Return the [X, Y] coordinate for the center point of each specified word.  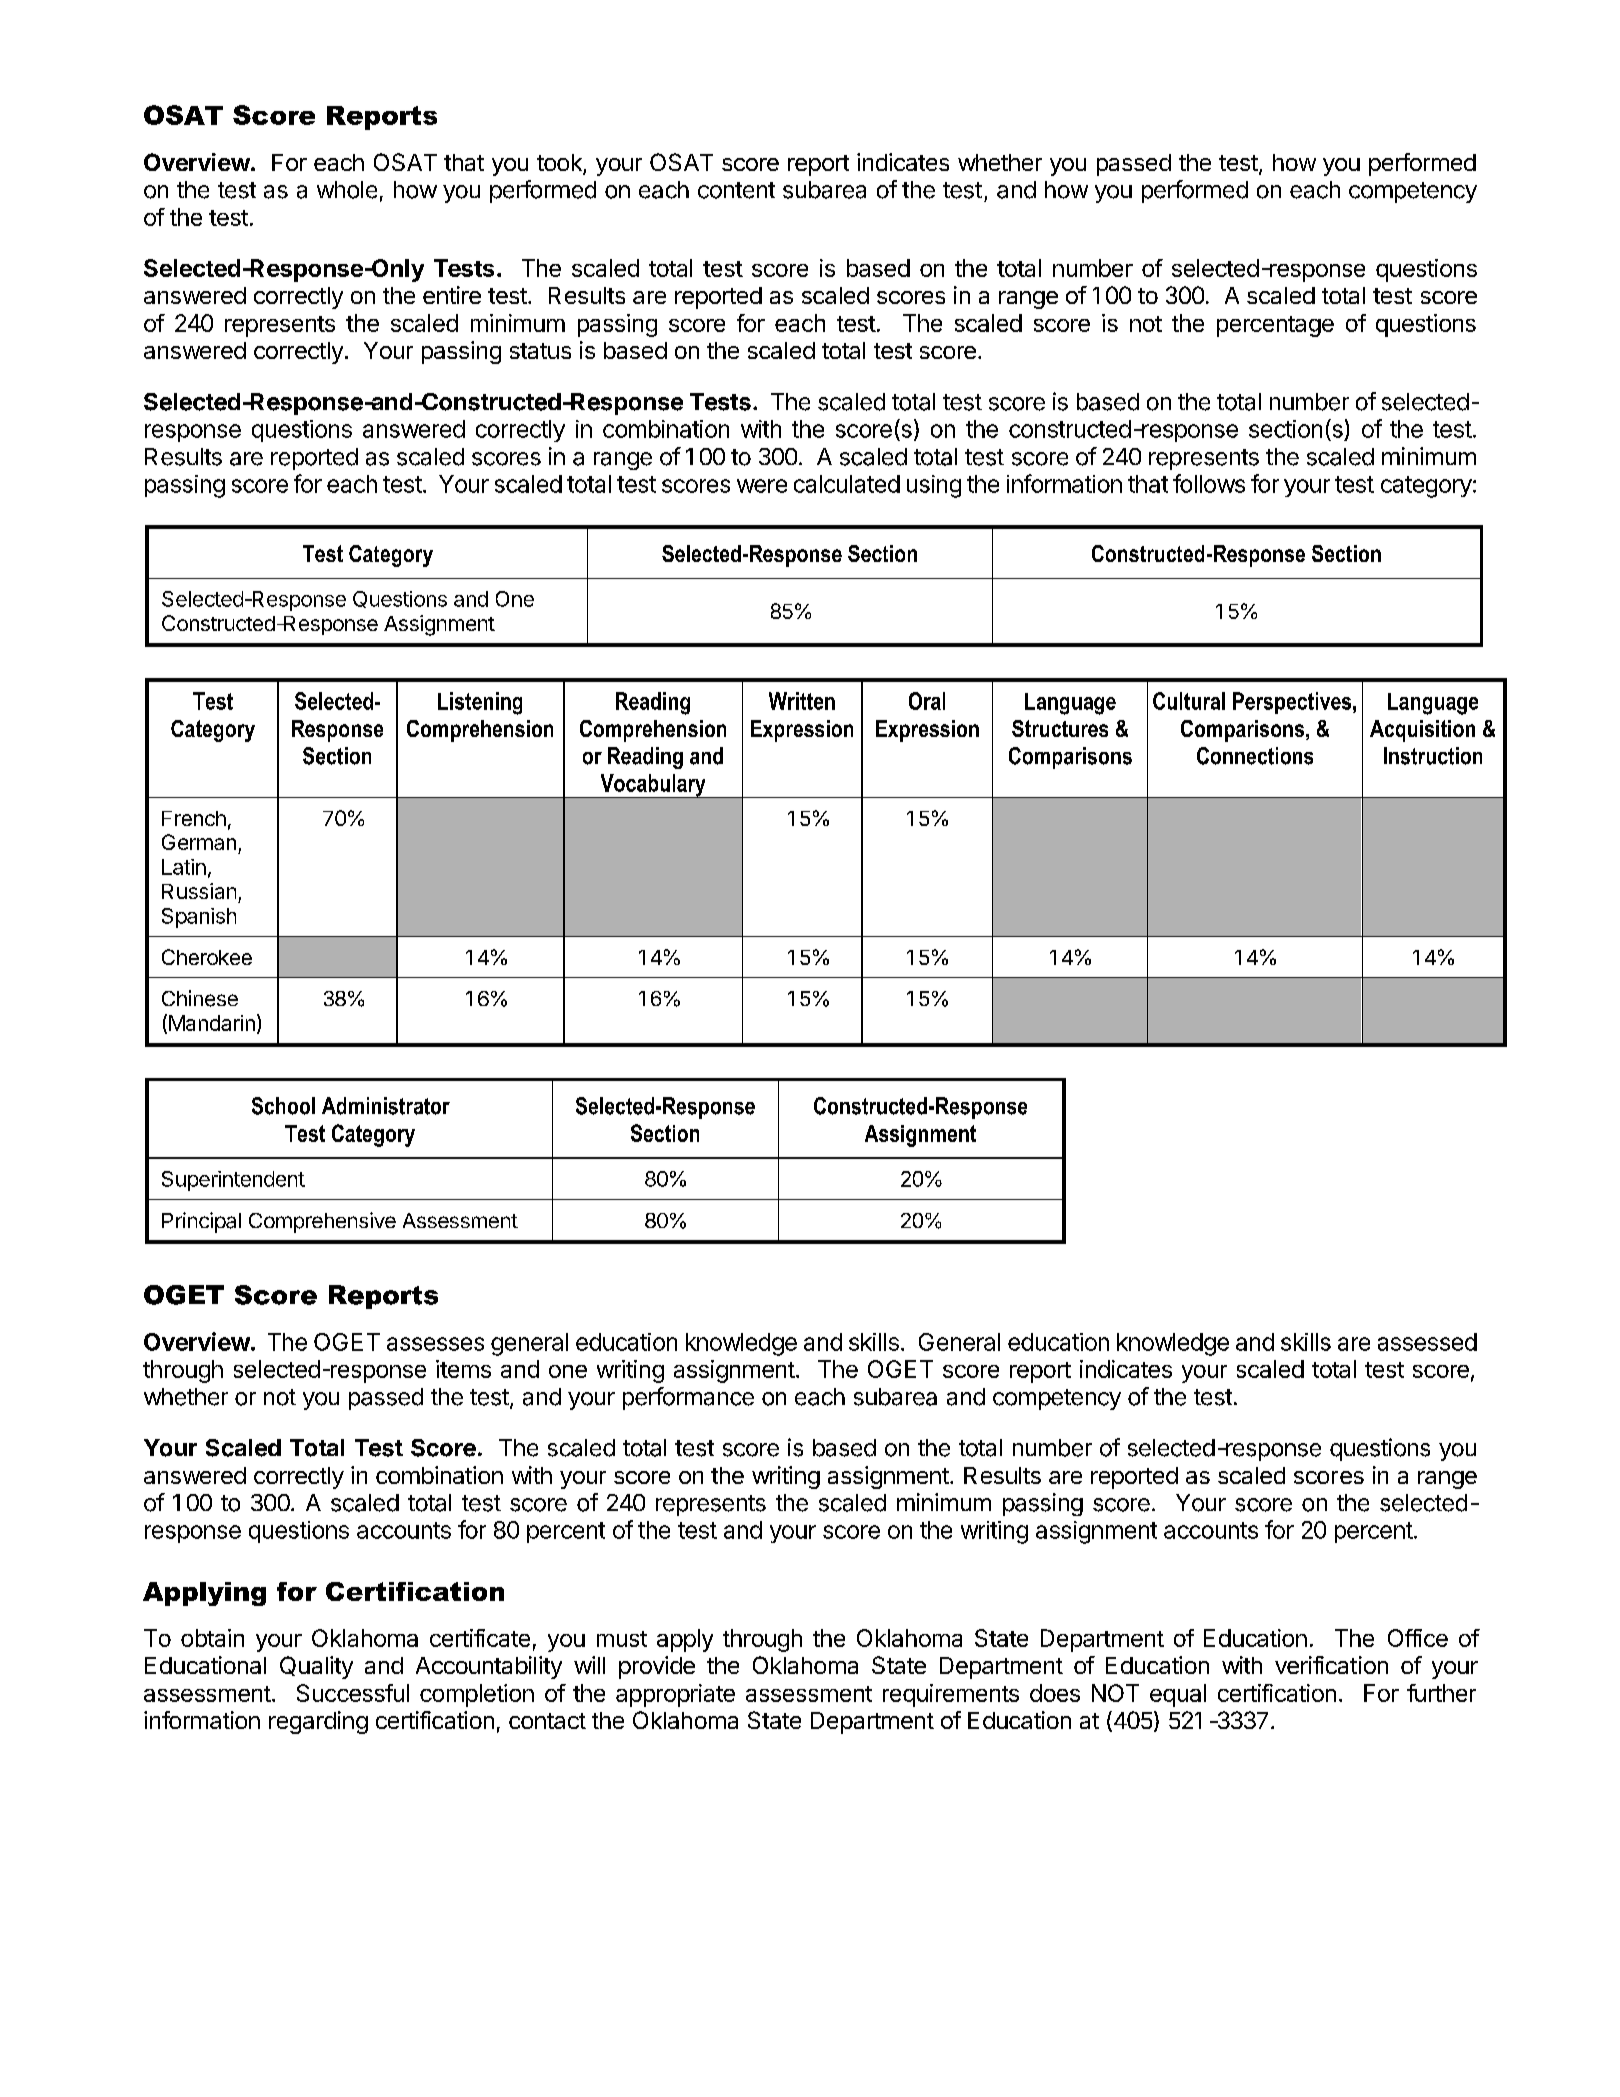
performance [688, 1398]
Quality [316, 1667]
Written [802, 701]
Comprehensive [322, 1222]
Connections [1255, 756]
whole [347, 190]
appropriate [675, 1695]
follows [1209, 483]
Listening [480, 703]
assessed [1427, 1342]
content [736, 190]
